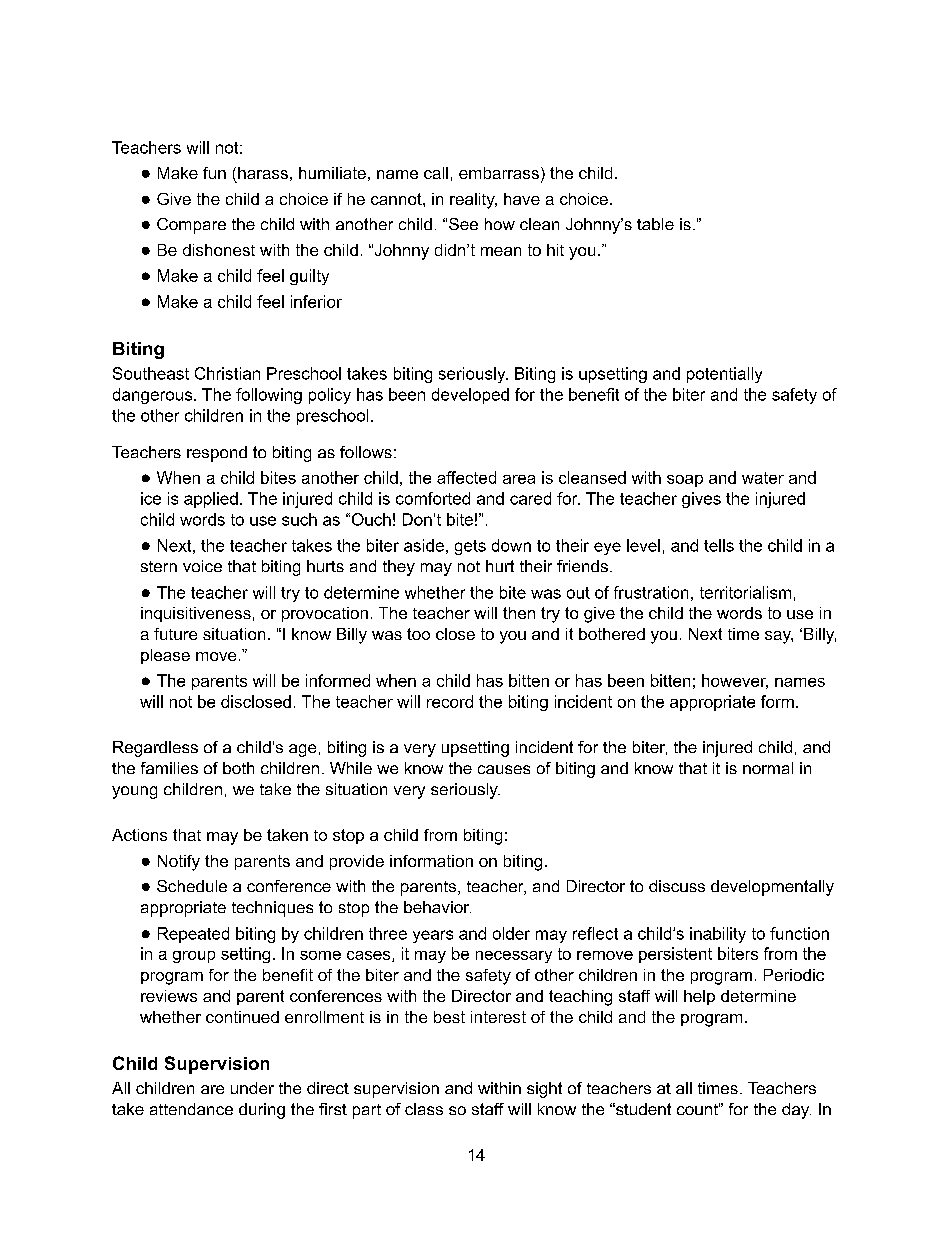 This screenshot has height=1233, width=952. Describe the element at coordinates (191, 226) in the screenshot. I see `Compare` at that location.
